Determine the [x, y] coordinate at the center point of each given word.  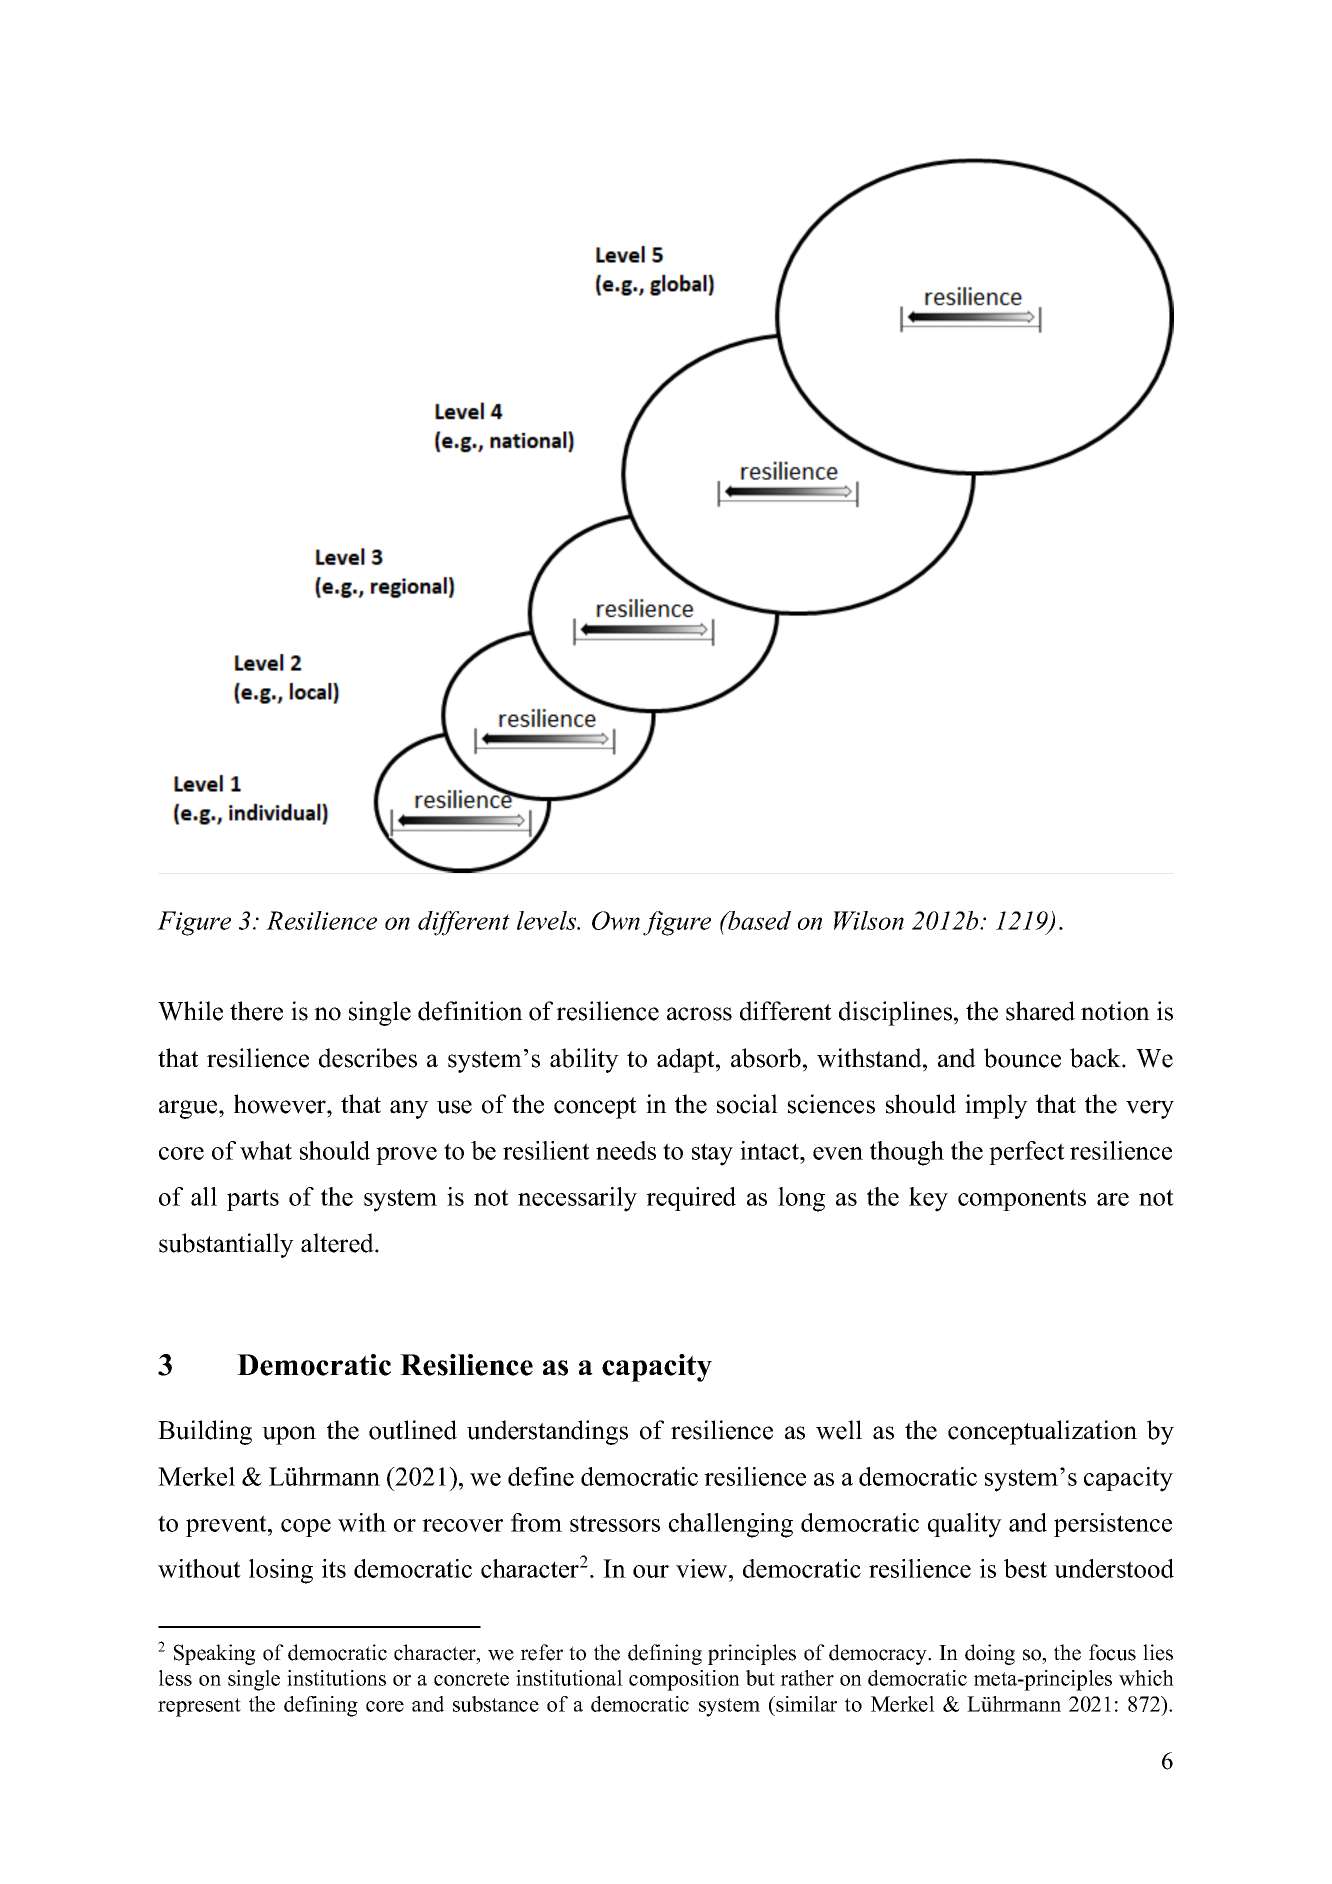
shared [1040, 1011]
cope [306, 1528]
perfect [1027, 1153]
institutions [336, 1678]
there [256, 1011]
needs [626, 1150]
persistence [1113, 1525]
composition [684, 1680]
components [1022, 1200]
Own [616, 920]
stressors [615, 1523]
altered [338, 1243]
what [266, 1150]
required [691, 1199]
